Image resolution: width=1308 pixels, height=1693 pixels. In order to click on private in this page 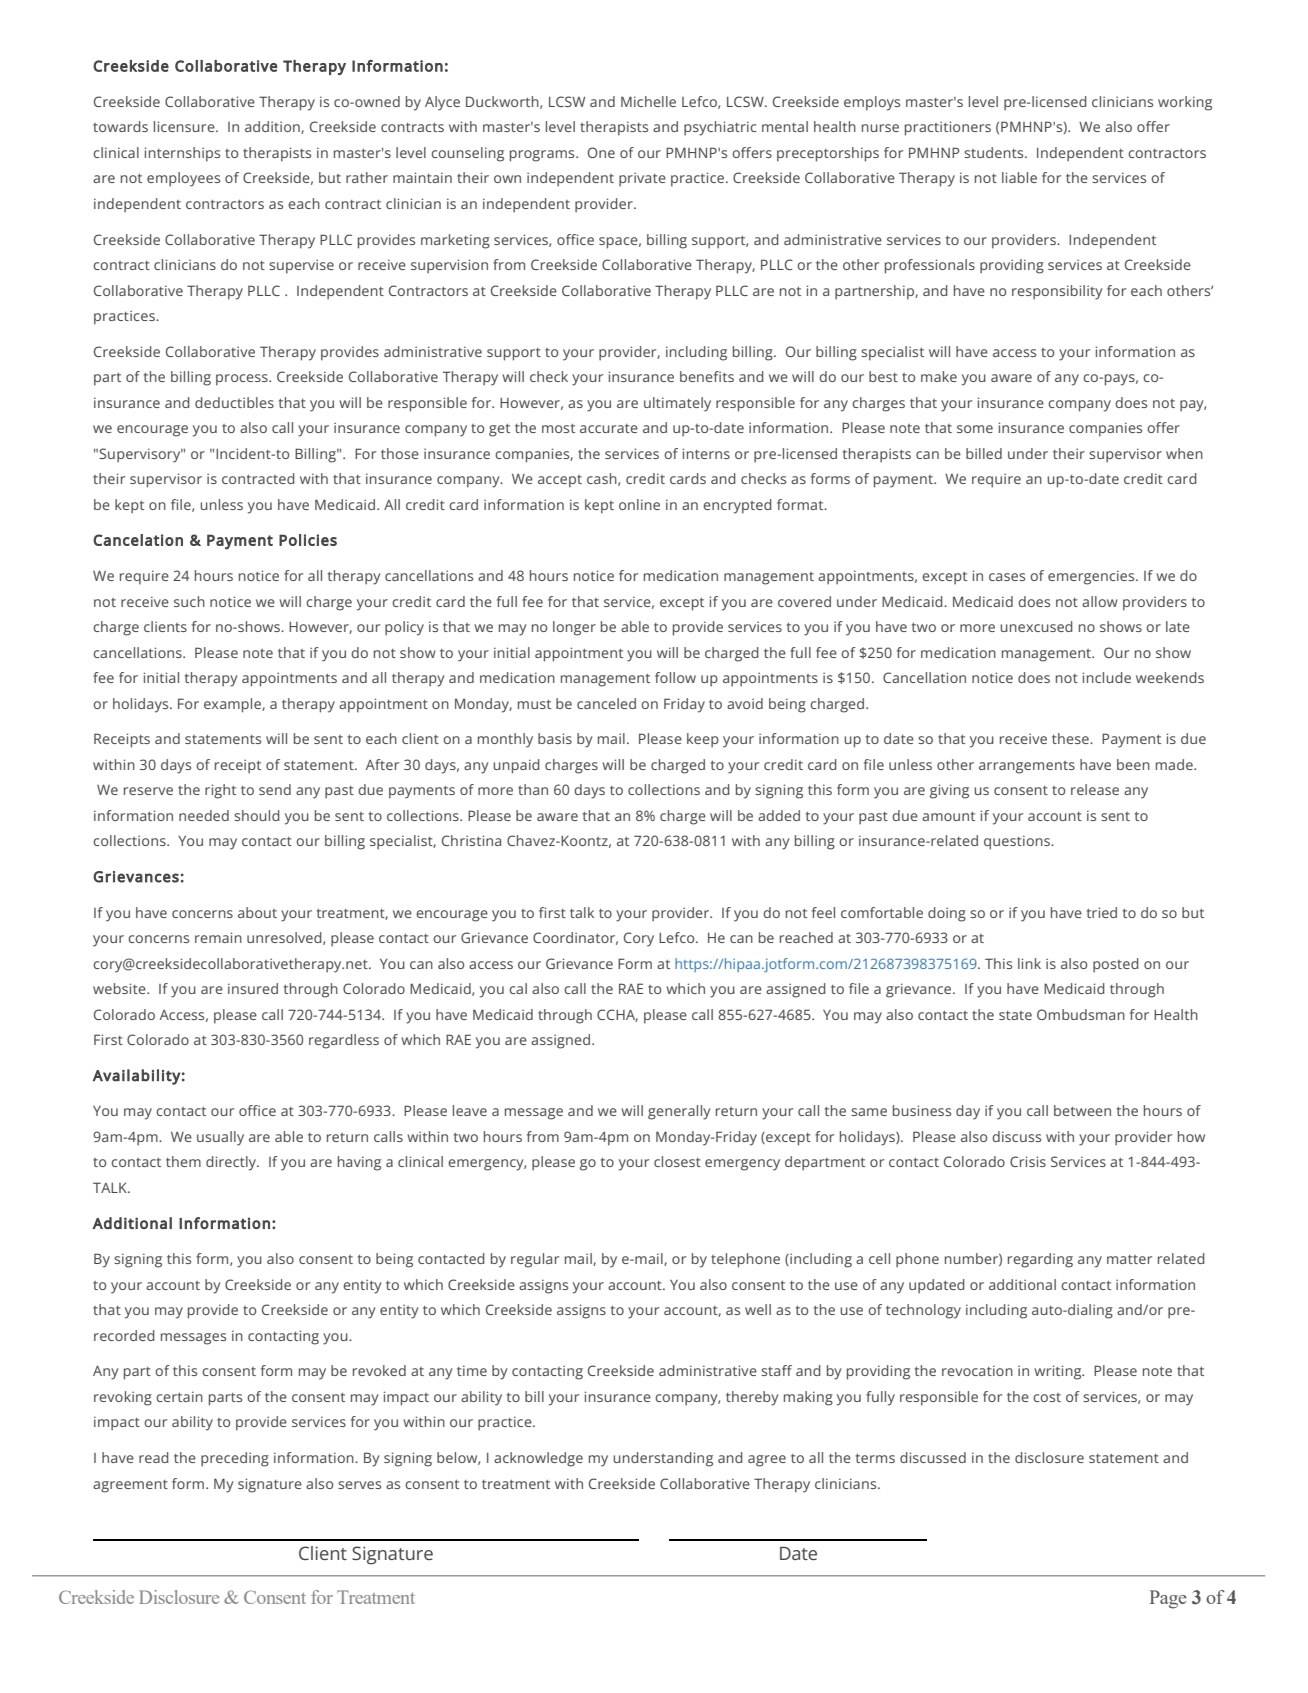, I will do `click(642, 179)`.
